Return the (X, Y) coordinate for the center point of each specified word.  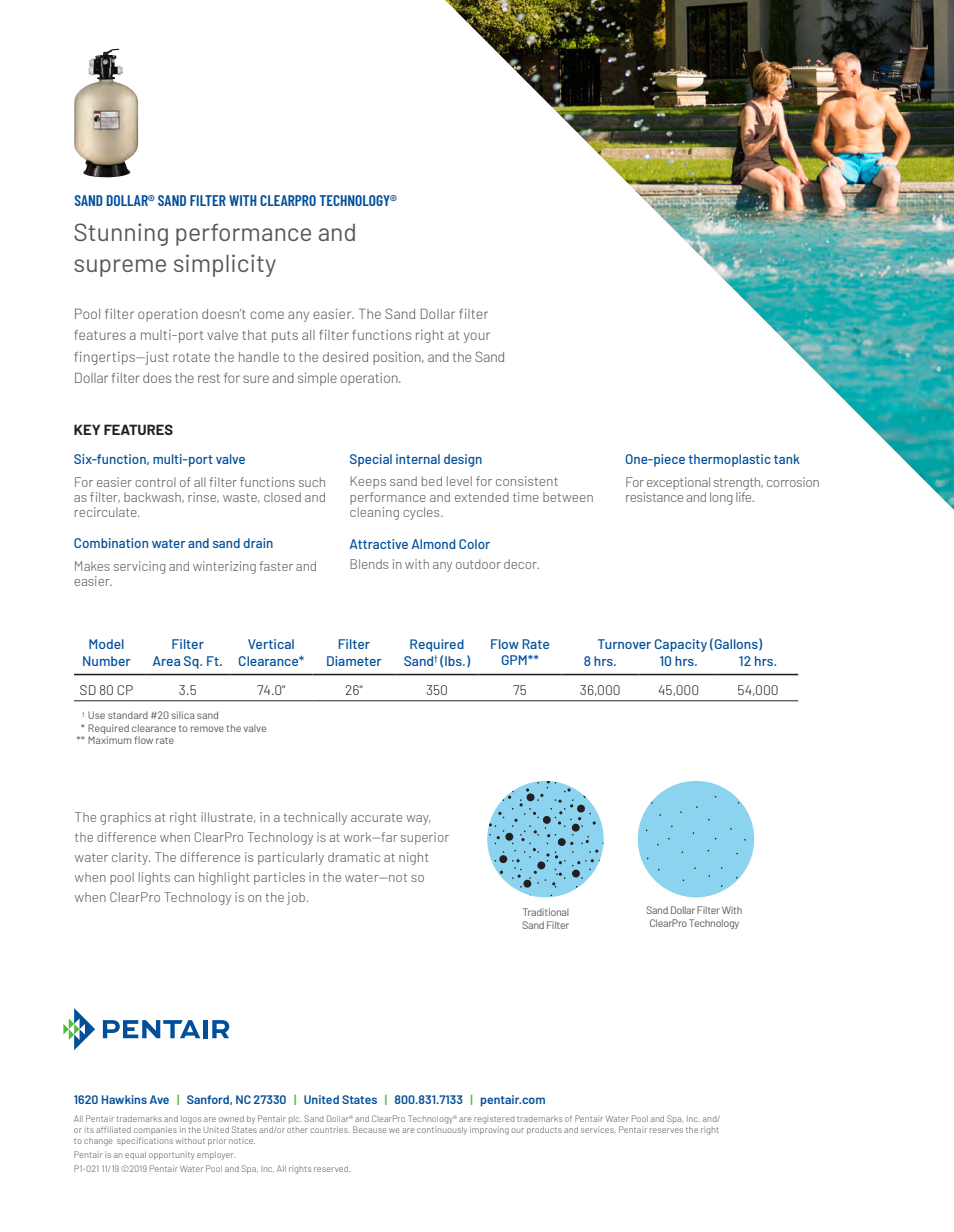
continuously (442, 1131)
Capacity (681, 645)
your (477, 337)
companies (155, 1130)
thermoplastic (729, 460)
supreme (120, 268)
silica (182, 715)
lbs (454, 661)
